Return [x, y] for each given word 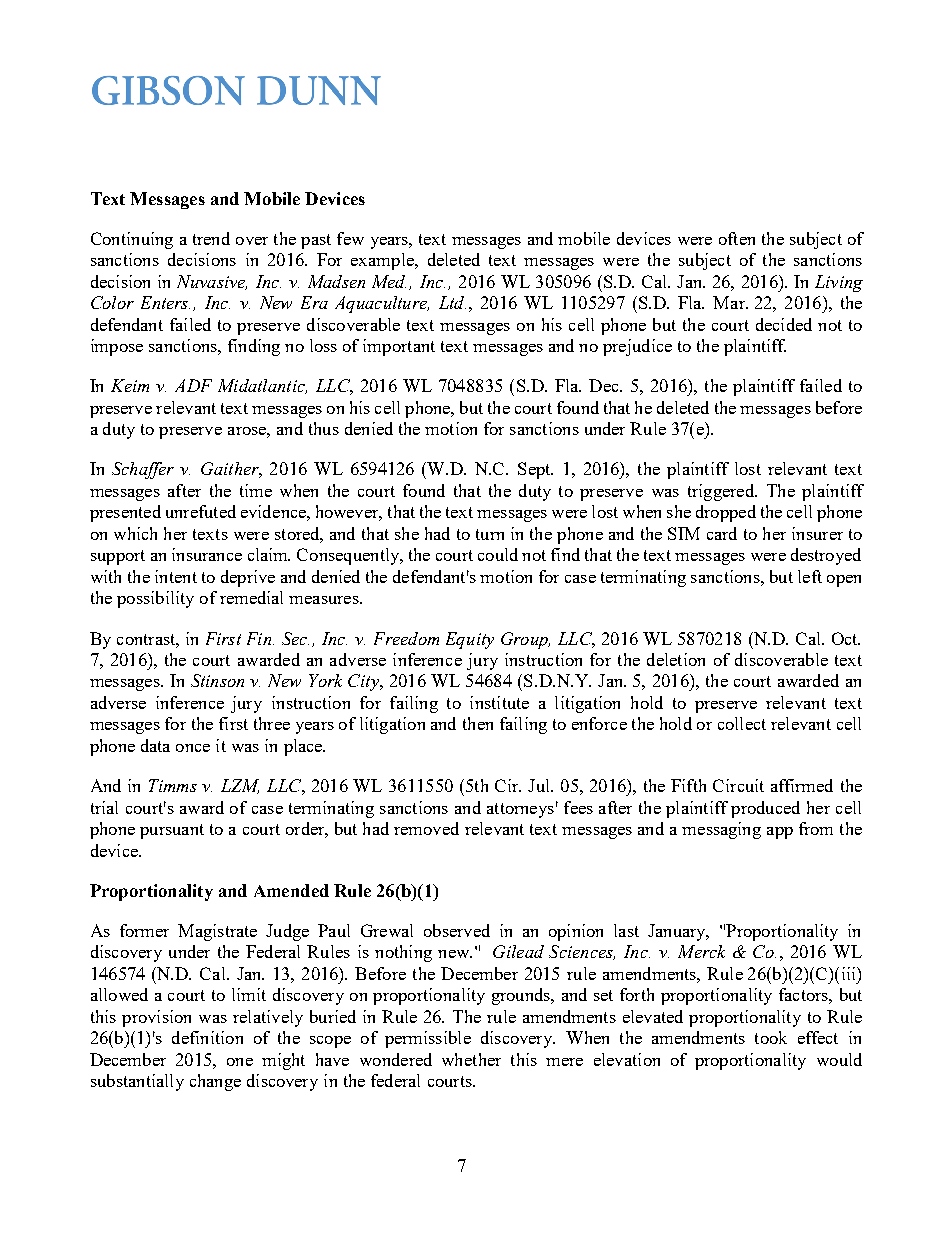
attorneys [520, 810]
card [722, 533]
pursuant [172, 831]
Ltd [452, 302]
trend [211, 238]
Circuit [738, 785]
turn [490, 534]
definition [207, 1037]
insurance [207, 554]
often [737, 238]
